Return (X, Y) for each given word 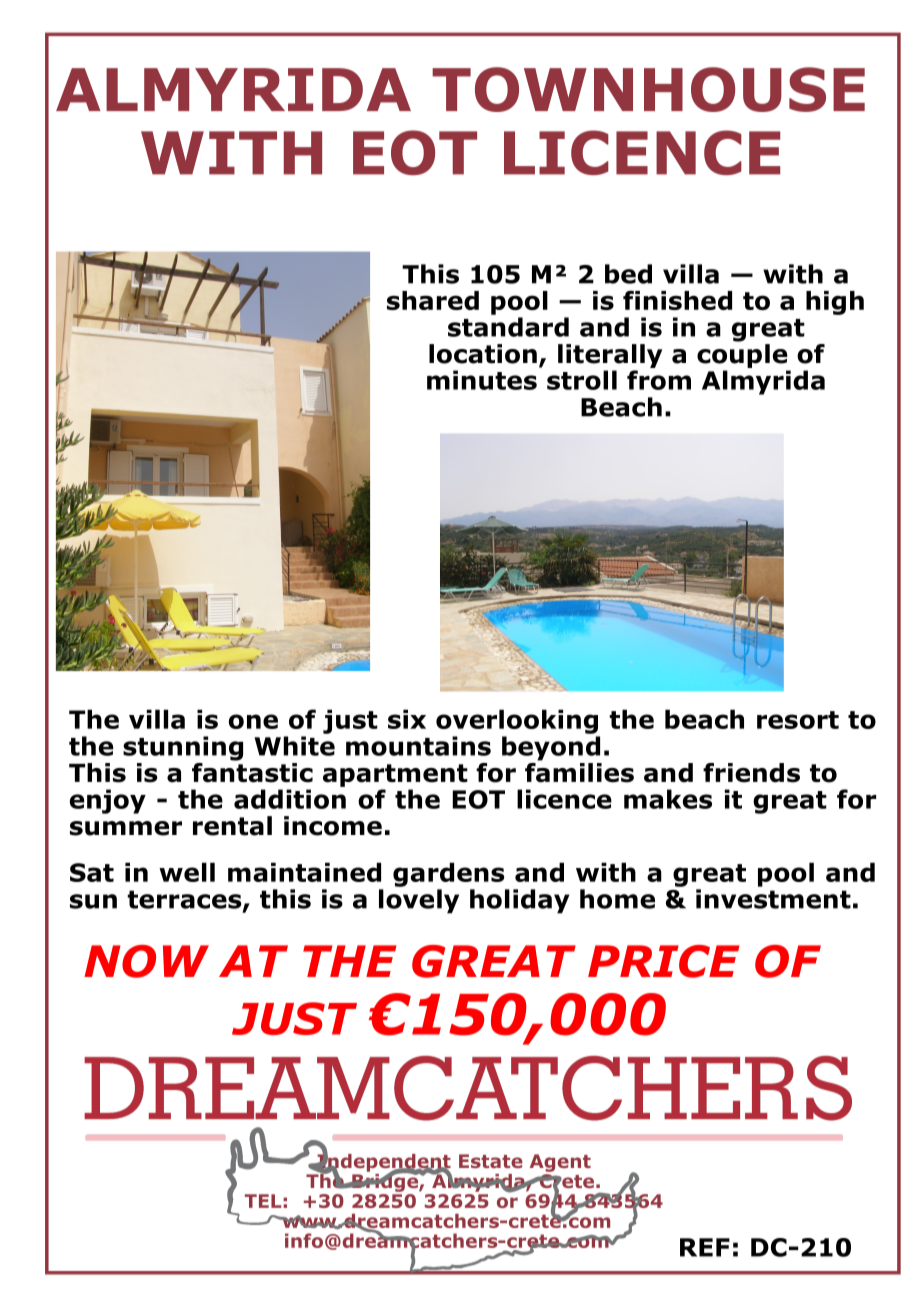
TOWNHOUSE (648, 89)
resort (798, 720)
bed (628, 274)
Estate (491, 1161)
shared (433, 300)
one (253, 721)
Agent (560, 1163)
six (407, 719)
